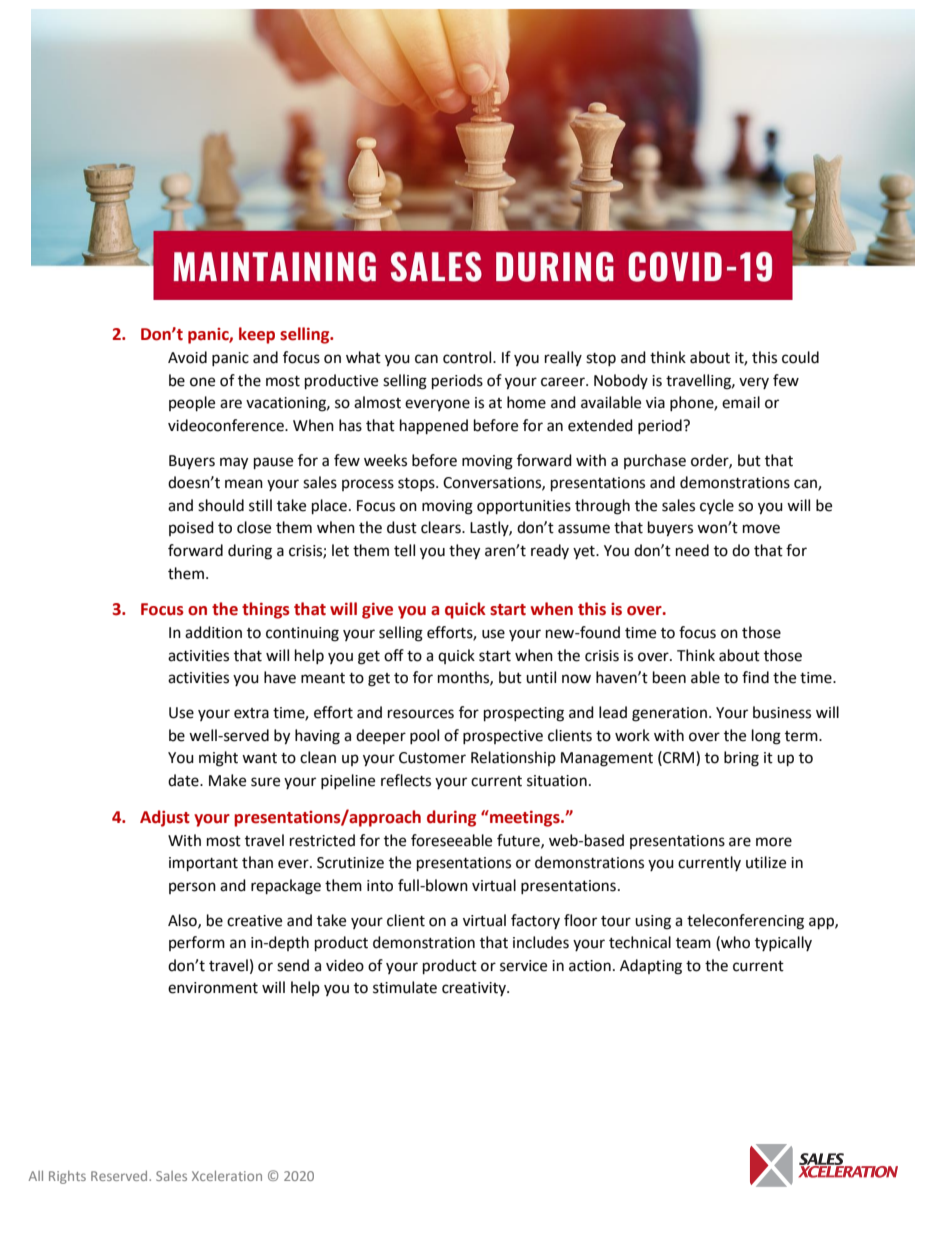  What do you see at coordinates (192, 888) in the page?
I see `person` at bounding box center [192, 888].
